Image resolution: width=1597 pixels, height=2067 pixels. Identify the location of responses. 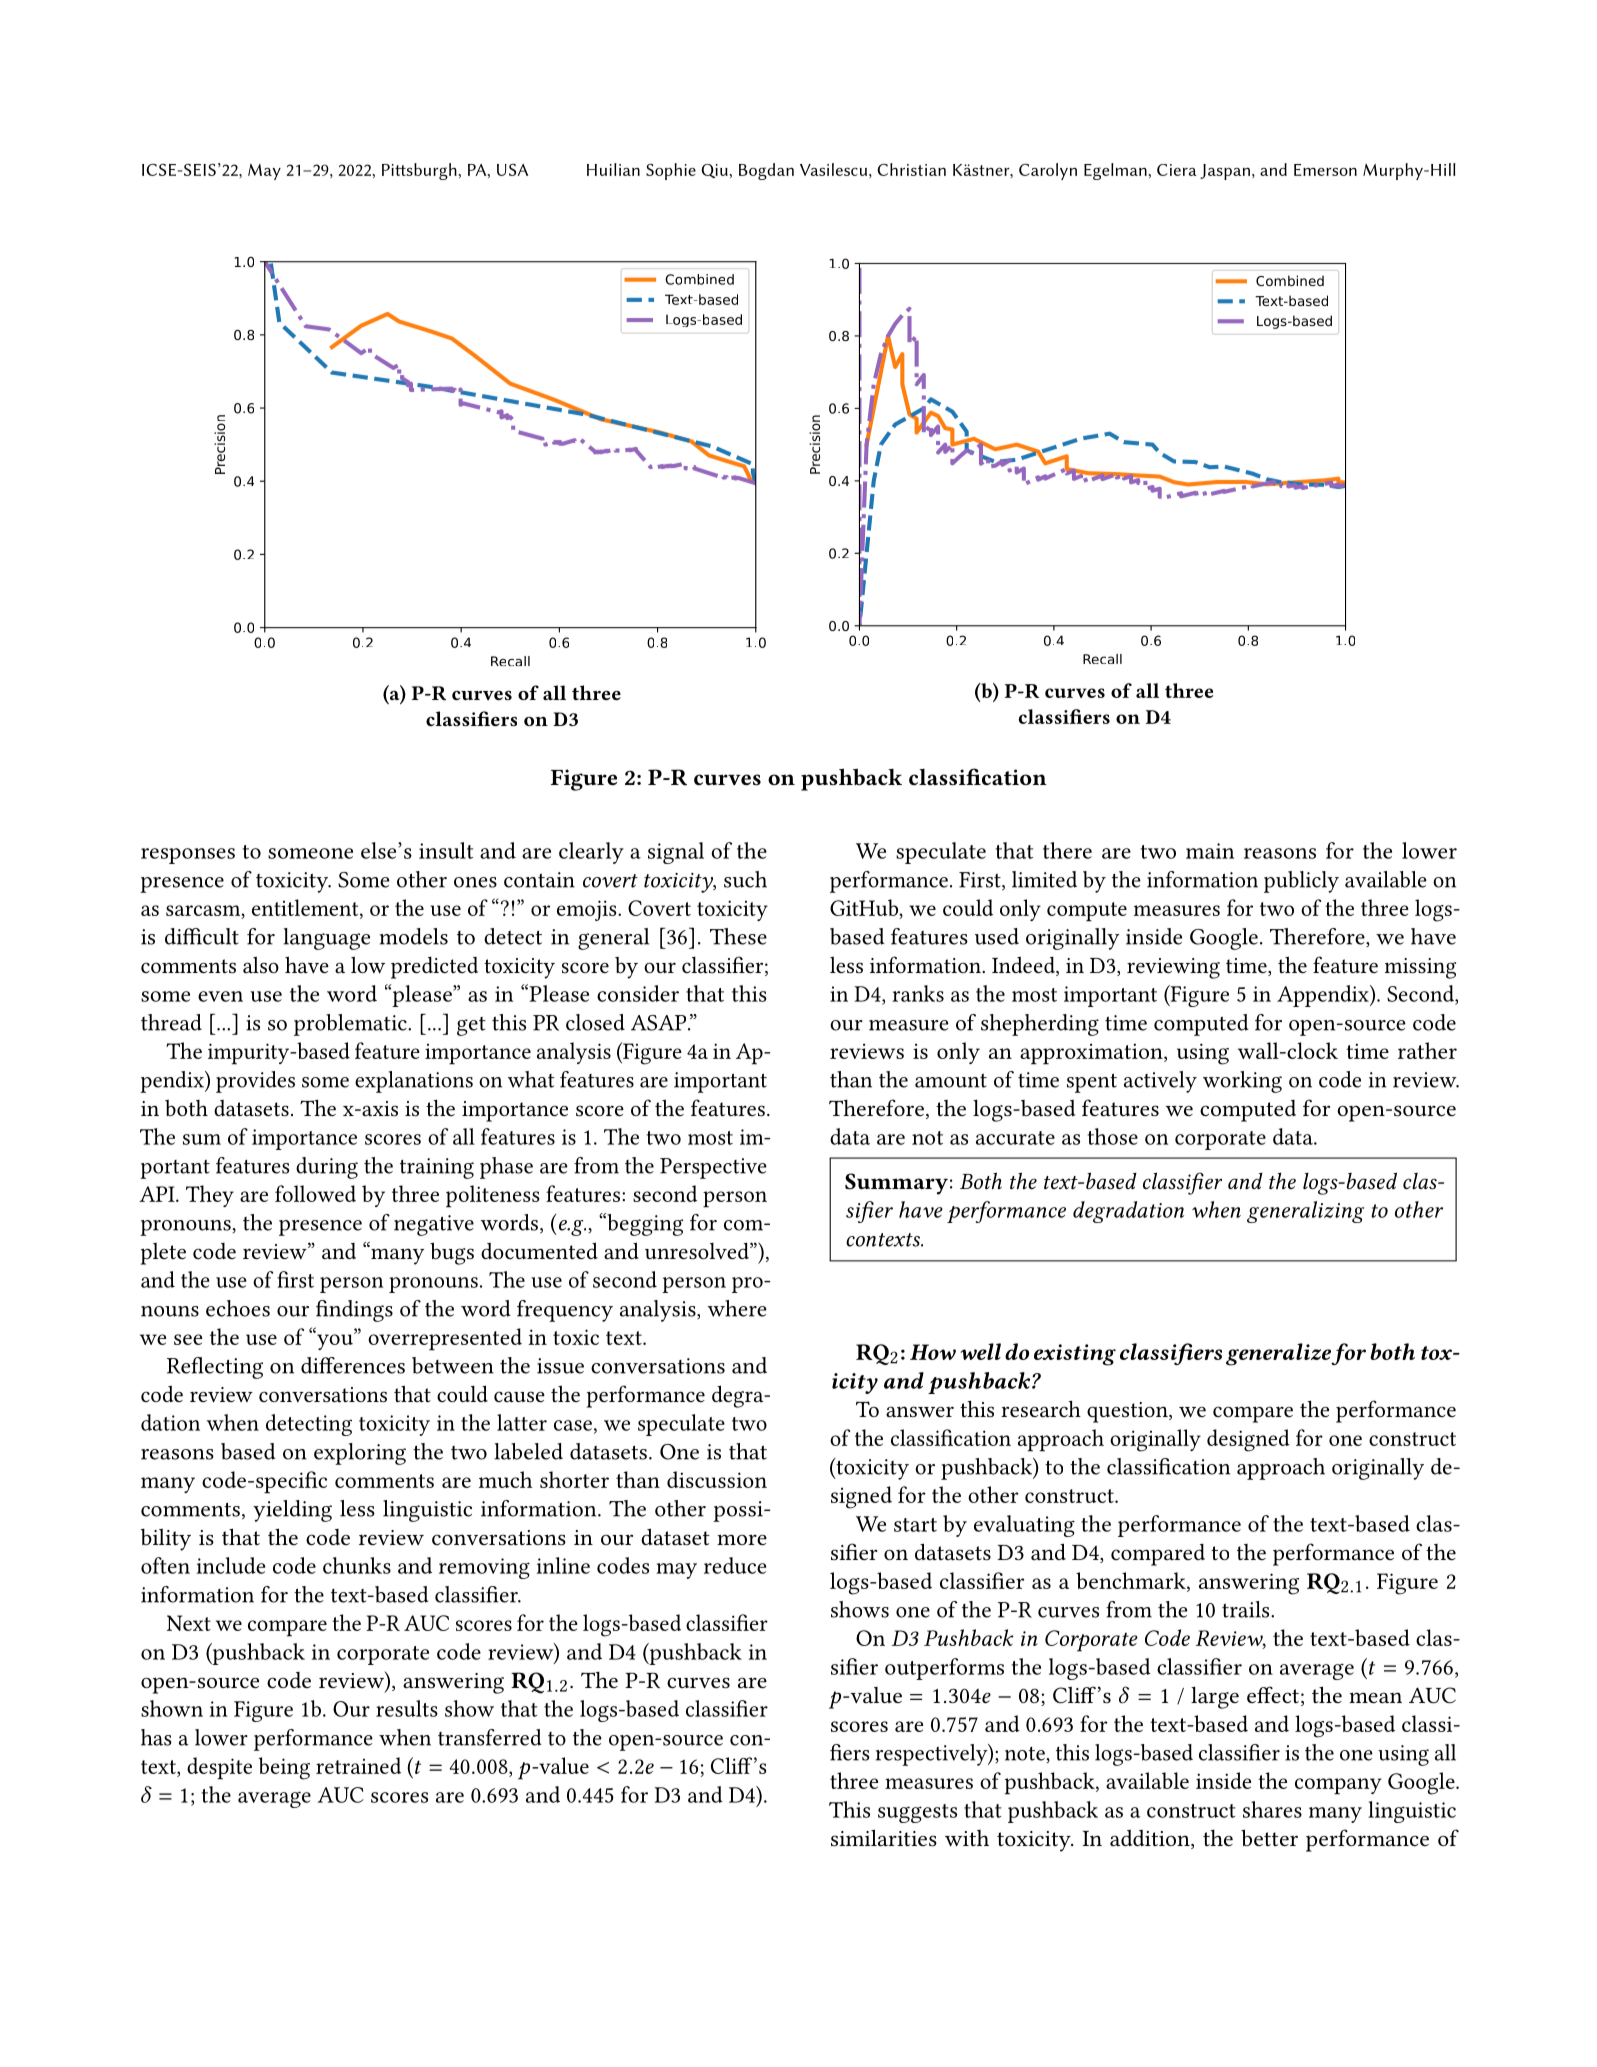
(188, 856).
